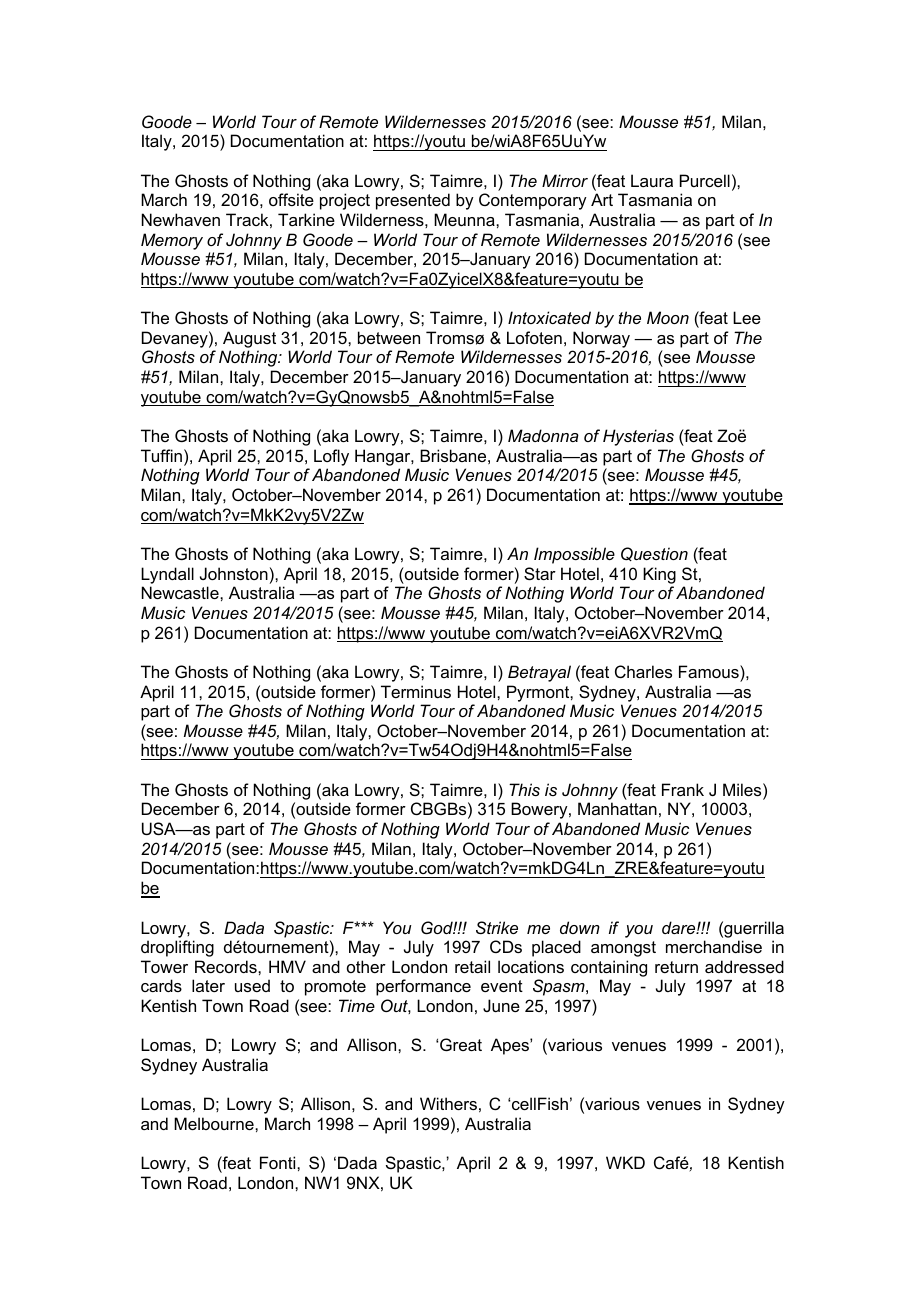 The width and height of the screenshot is (924, 1308). Describe the element at coordinates (215, 1123) in the screenshot. I see `Melbourne` at that location.
